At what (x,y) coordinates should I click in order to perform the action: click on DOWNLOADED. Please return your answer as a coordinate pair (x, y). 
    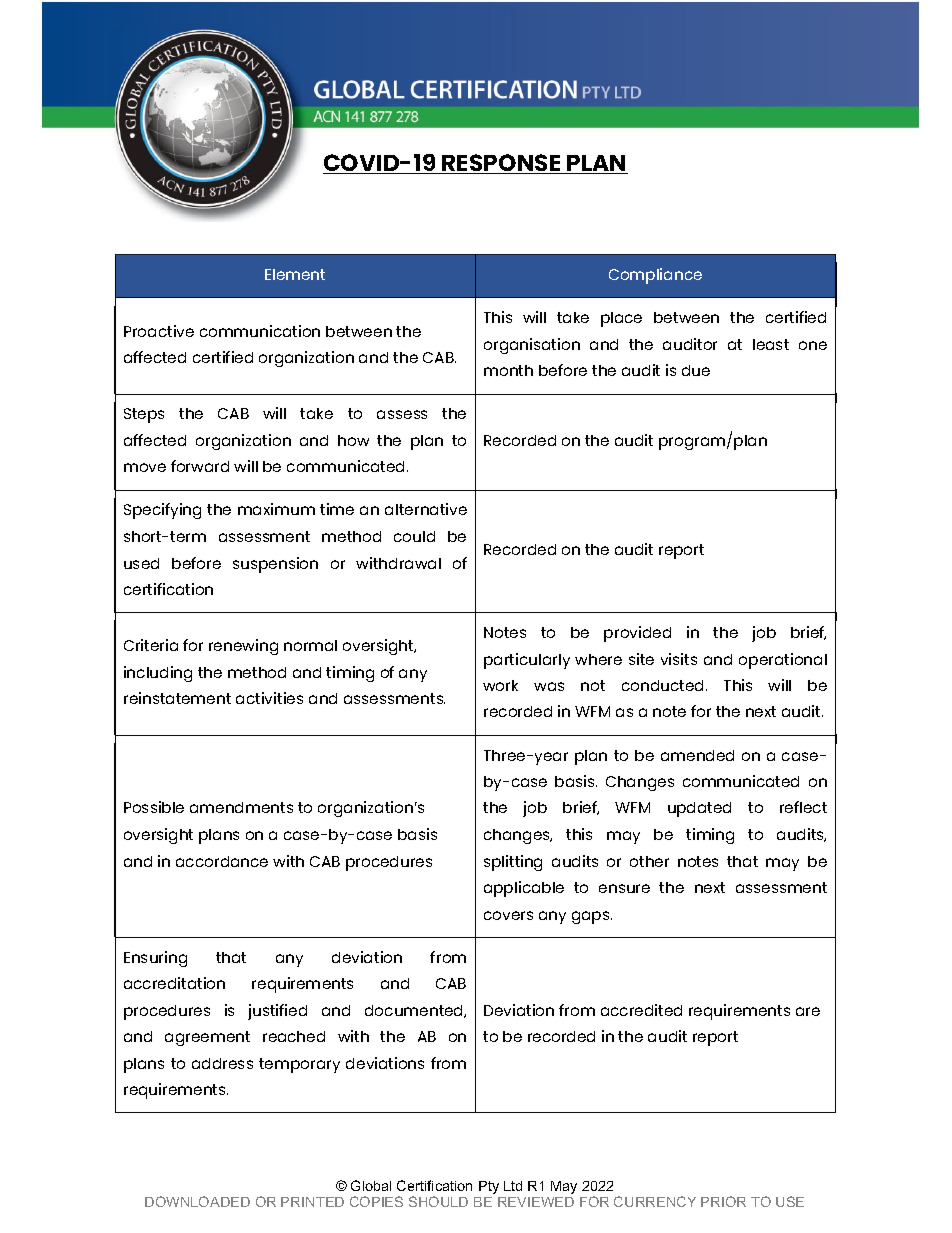
    Looking at the image, I should click on (197, 1201).
